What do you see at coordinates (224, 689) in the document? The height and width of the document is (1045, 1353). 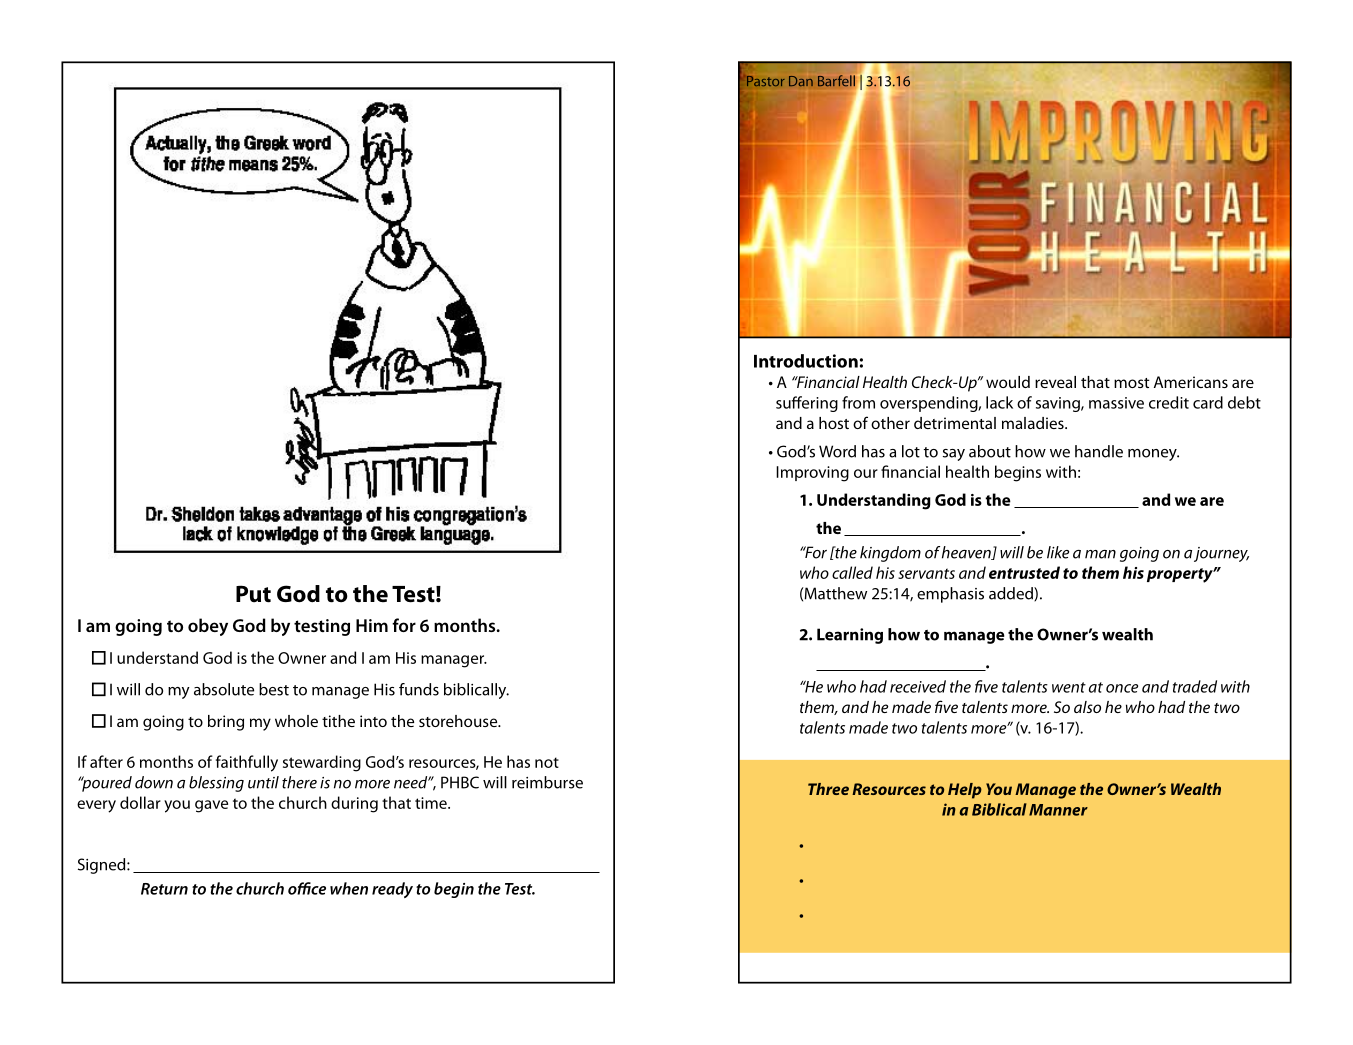 I see `absolute` at bounding box center [224, 689].
